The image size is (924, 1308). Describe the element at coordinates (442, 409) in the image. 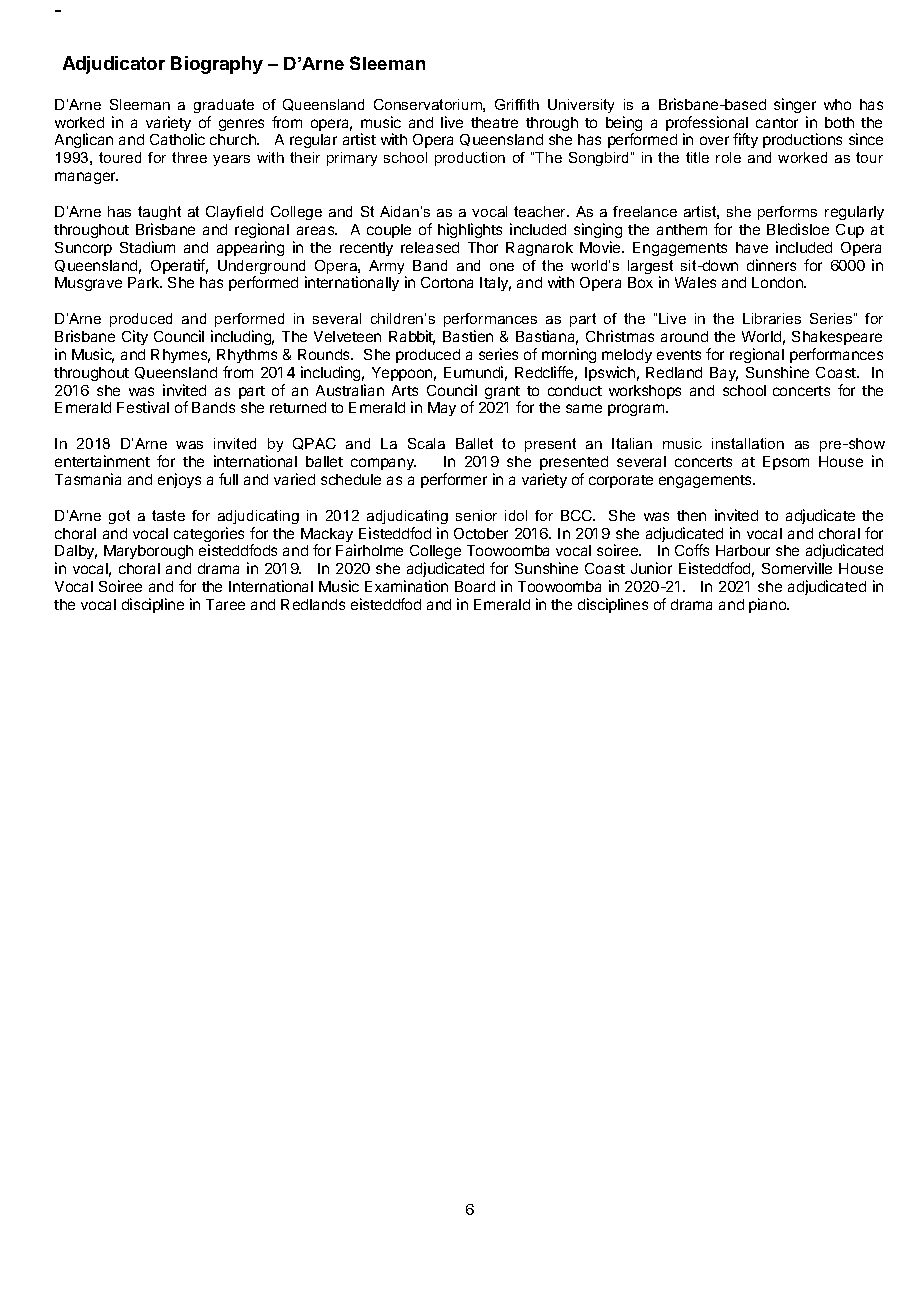

I see `May` at that location.
